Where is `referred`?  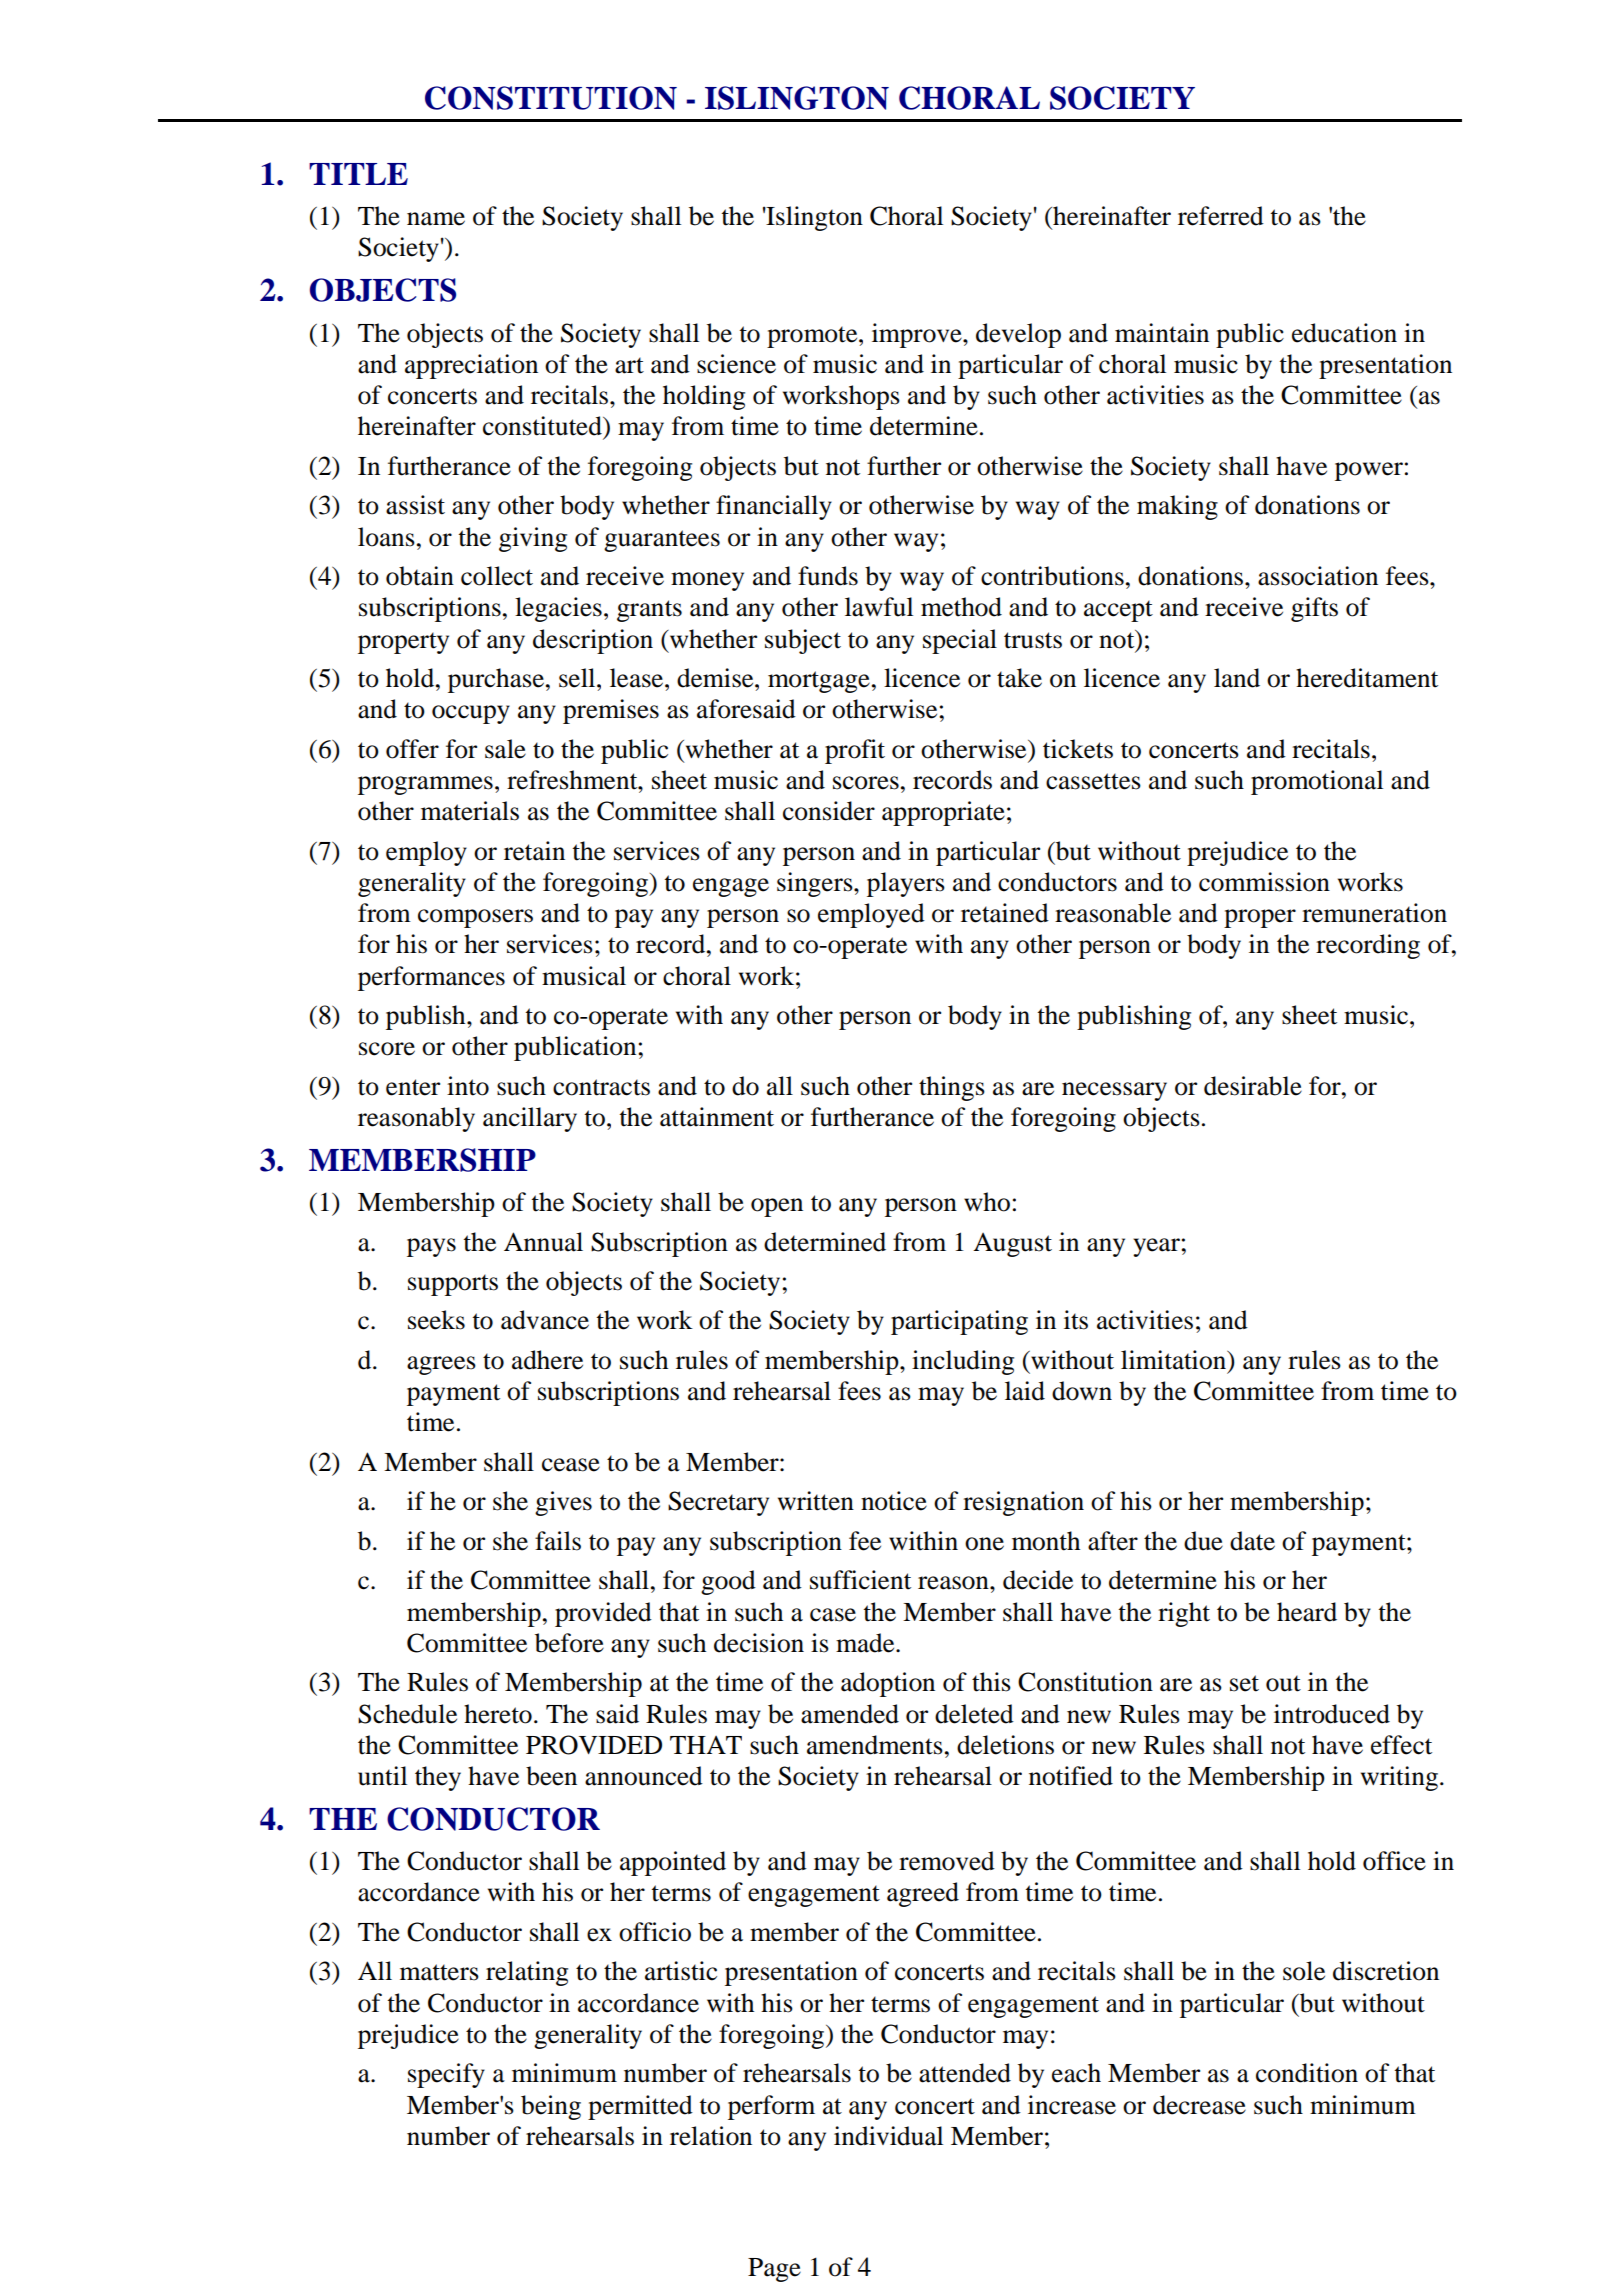 referred is located at coordinates (1221, 216).
